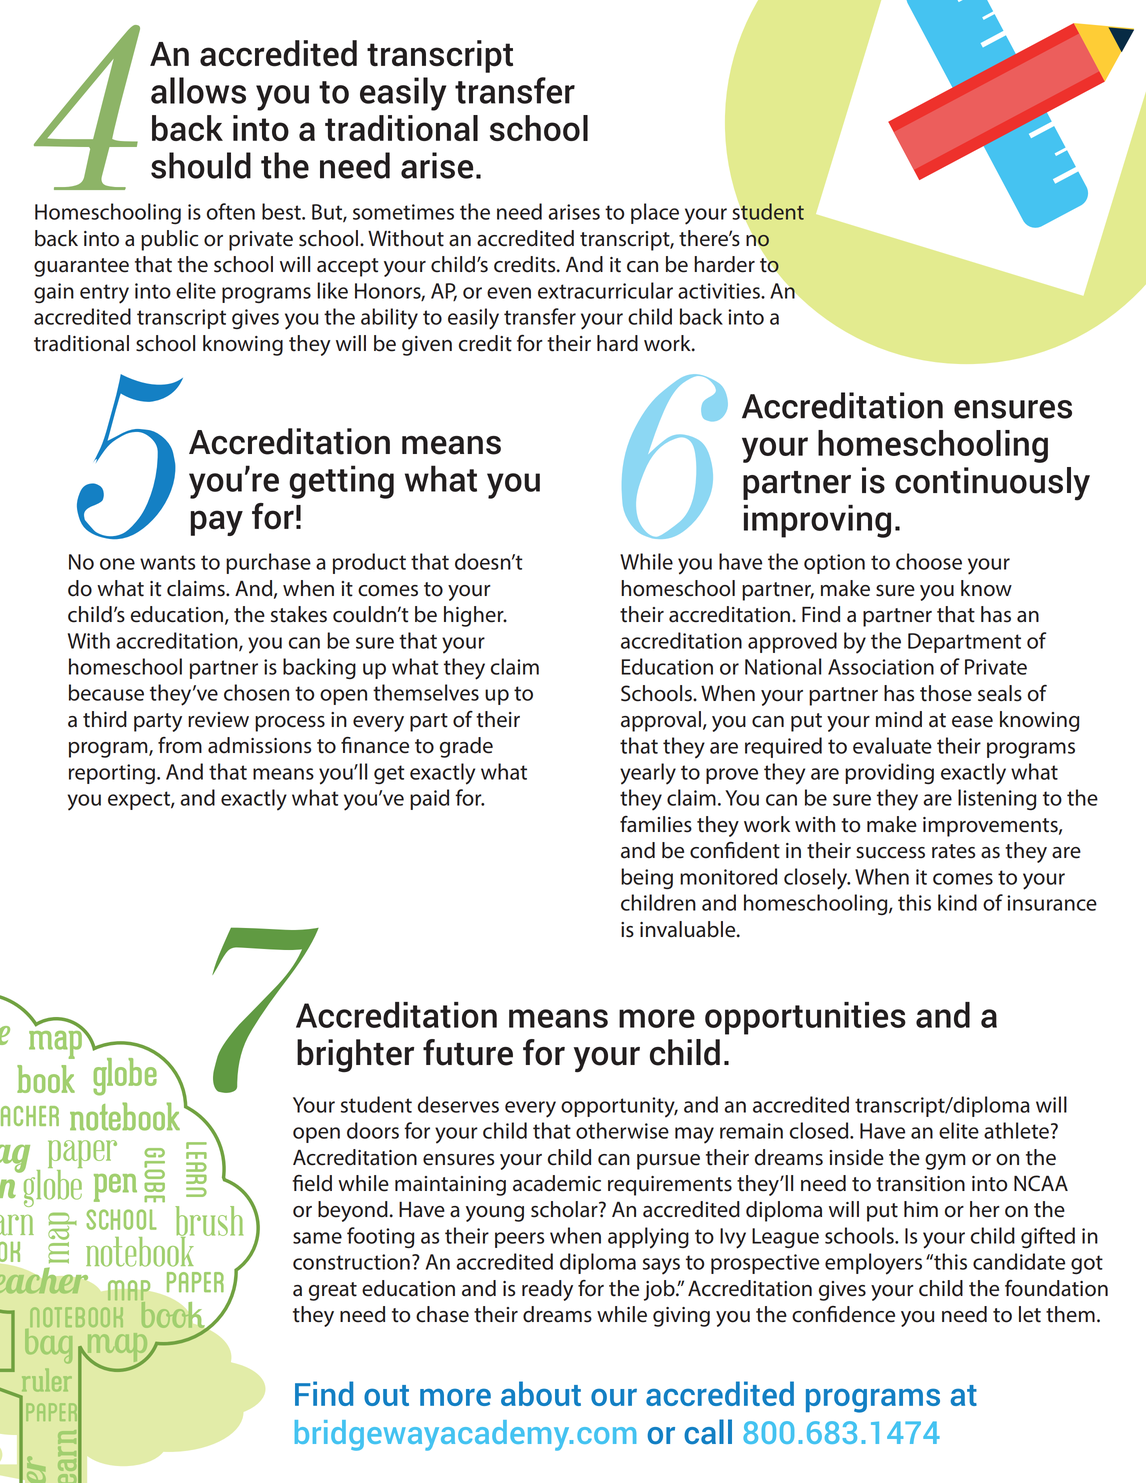 The image size is (1146, 1483). Describe the element at coordinates (333, 1291) in the image. I see `great` at that location.
